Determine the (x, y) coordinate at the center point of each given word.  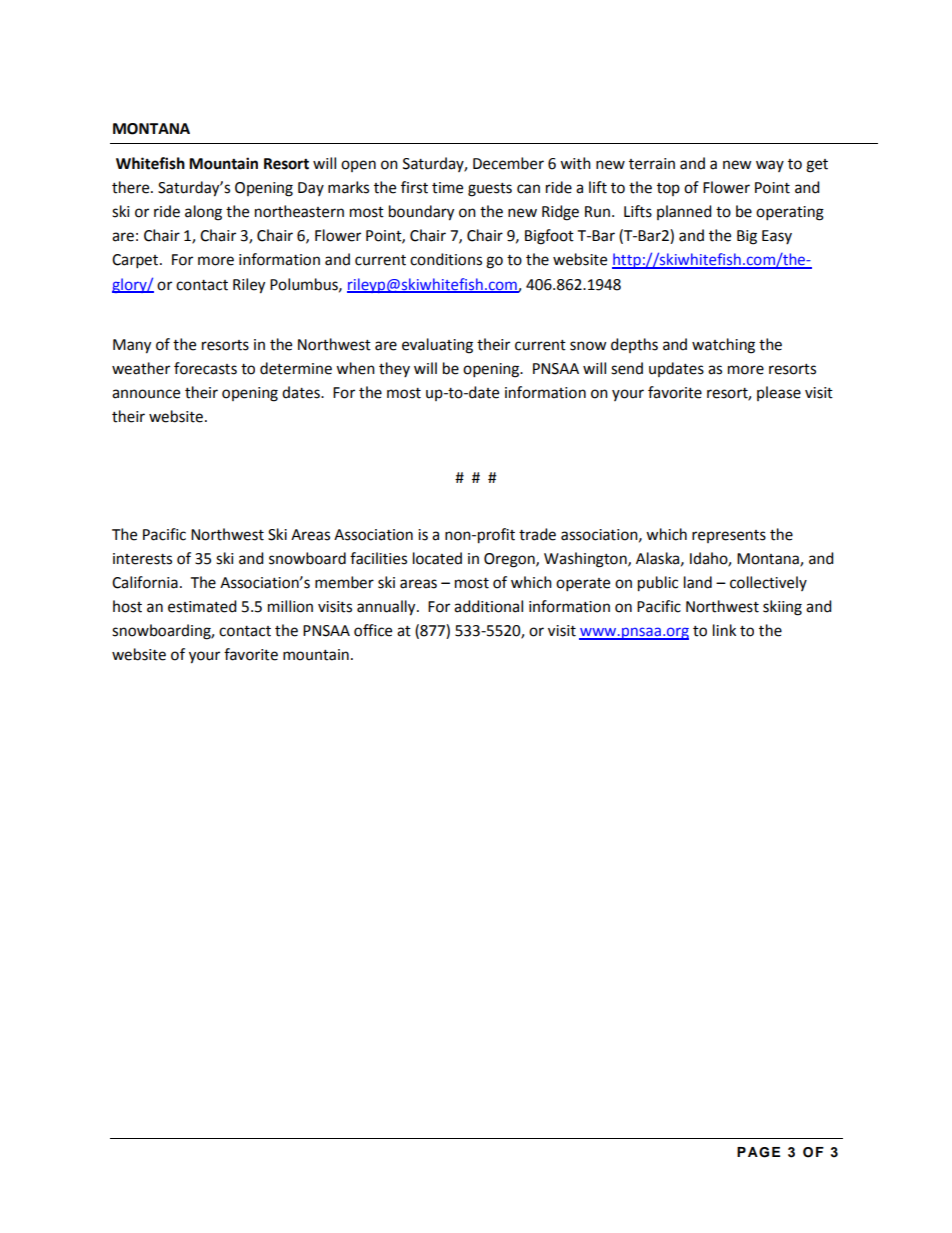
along (203, 213)
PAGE (758, 1152)
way (770, 166)
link (724, 630)
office (373, 630)
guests (490, 190)
